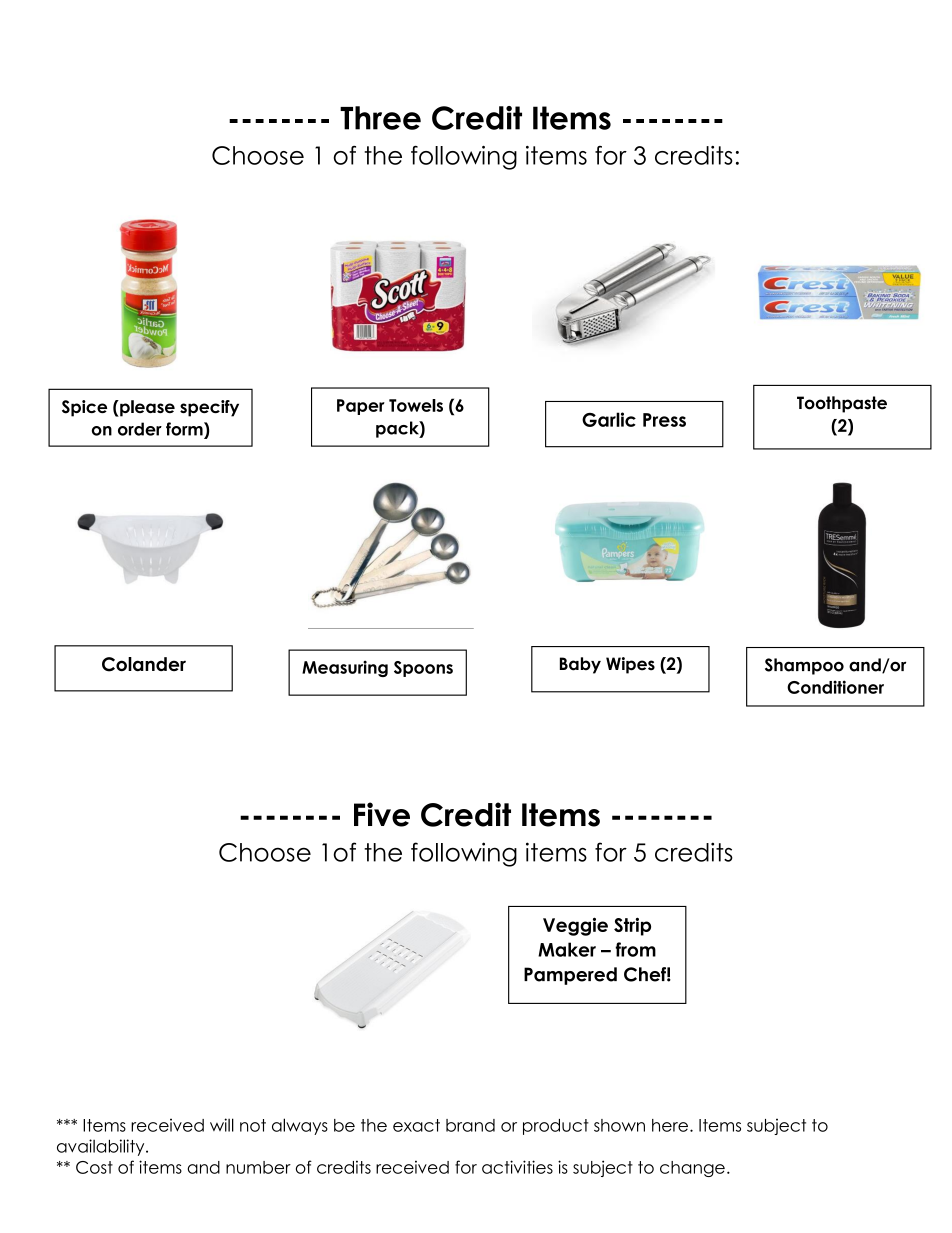 The image size is (952, 1233). Describe the element at coordinates (416, 405) in the image. I see `Towels` at that location.
